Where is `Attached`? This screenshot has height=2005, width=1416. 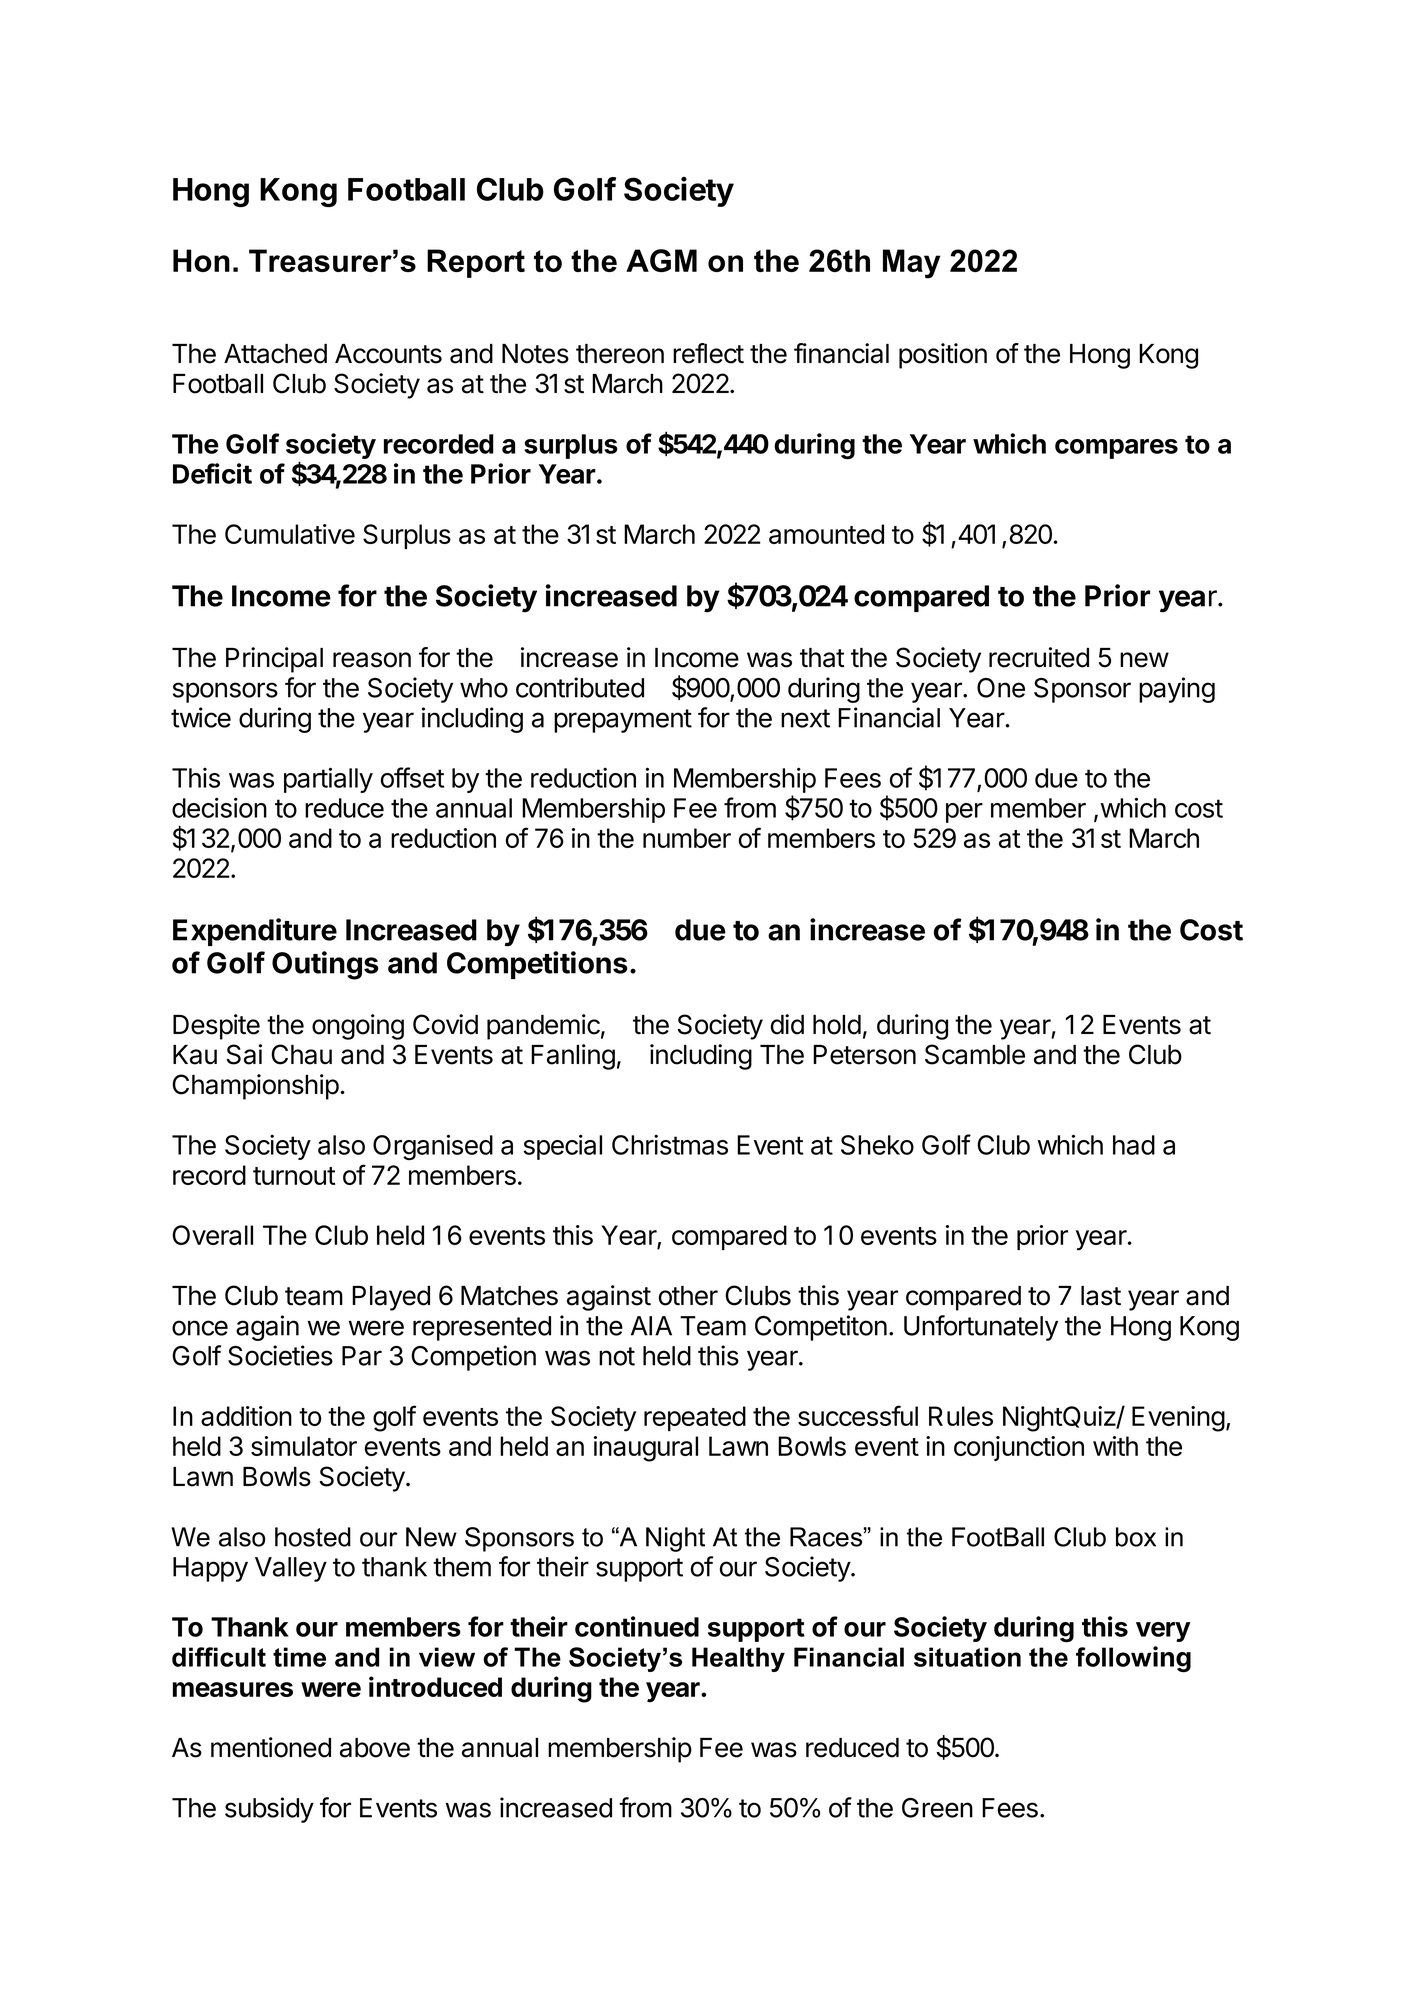 Attached is located at coordinates (275, 354).
